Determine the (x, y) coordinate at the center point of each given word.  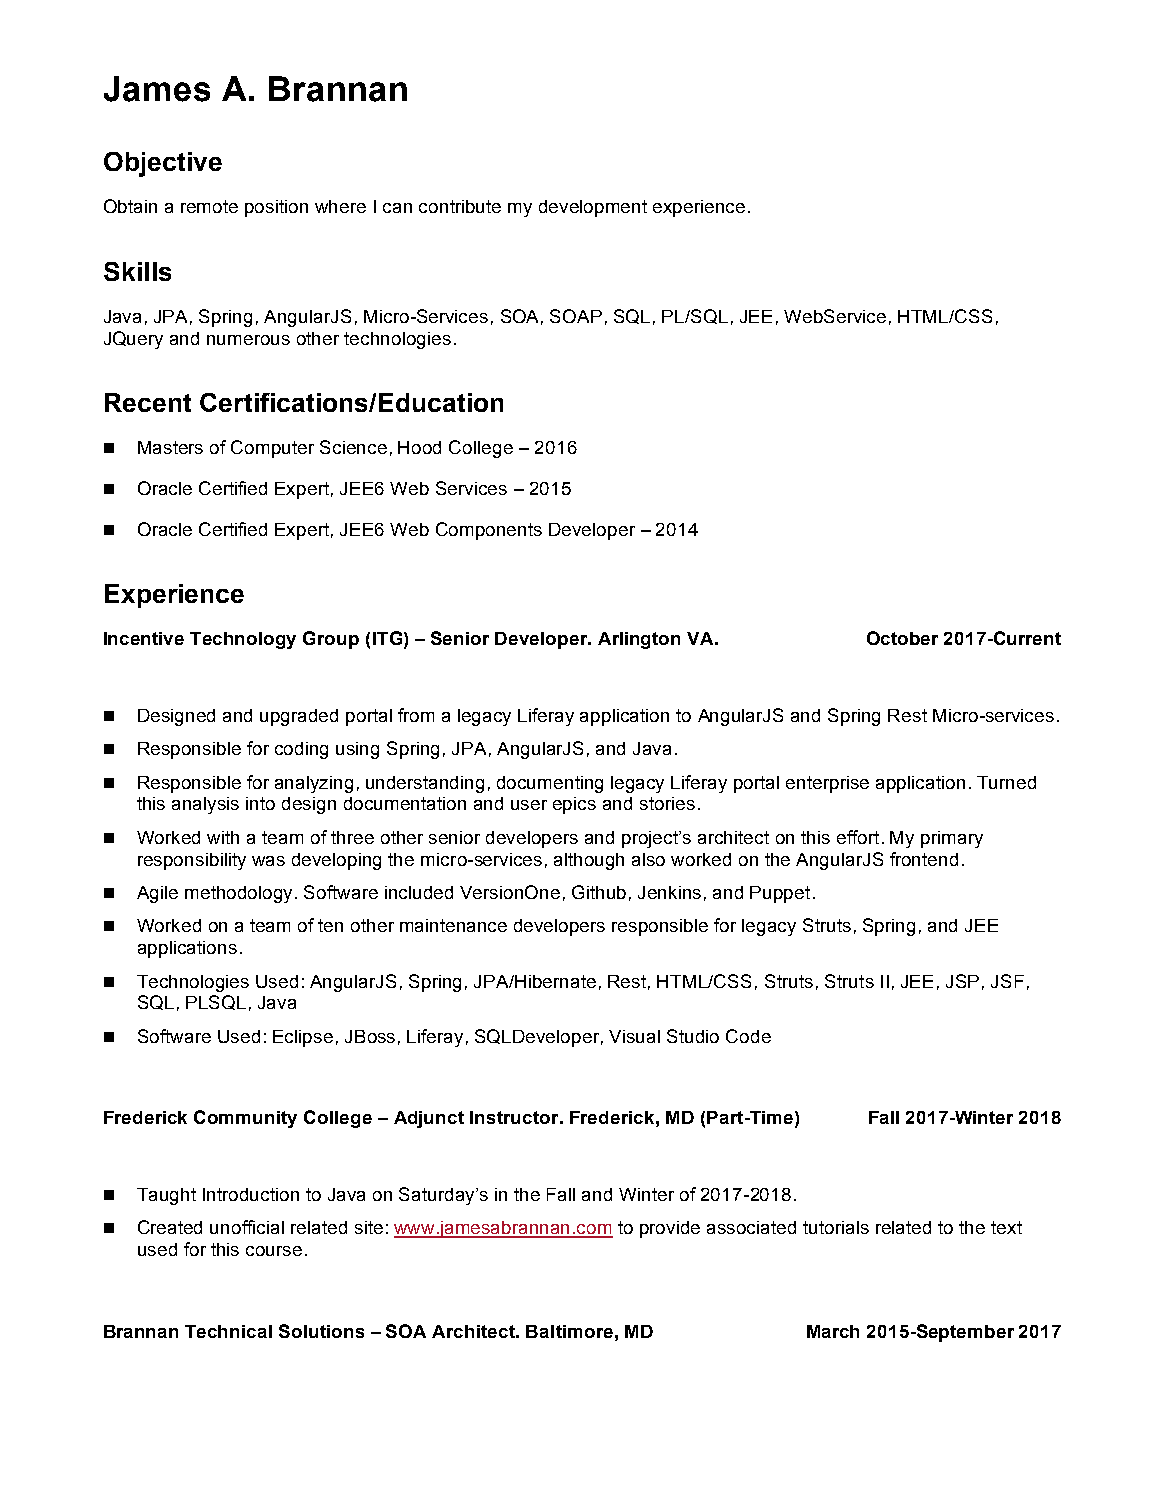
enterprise (827, 784)
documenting (550, 784)
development (593, 208)
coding (301, 750)
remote (209, 206)
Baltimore (569, 1331)
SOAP (576, 316)
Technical (228, 1331)
